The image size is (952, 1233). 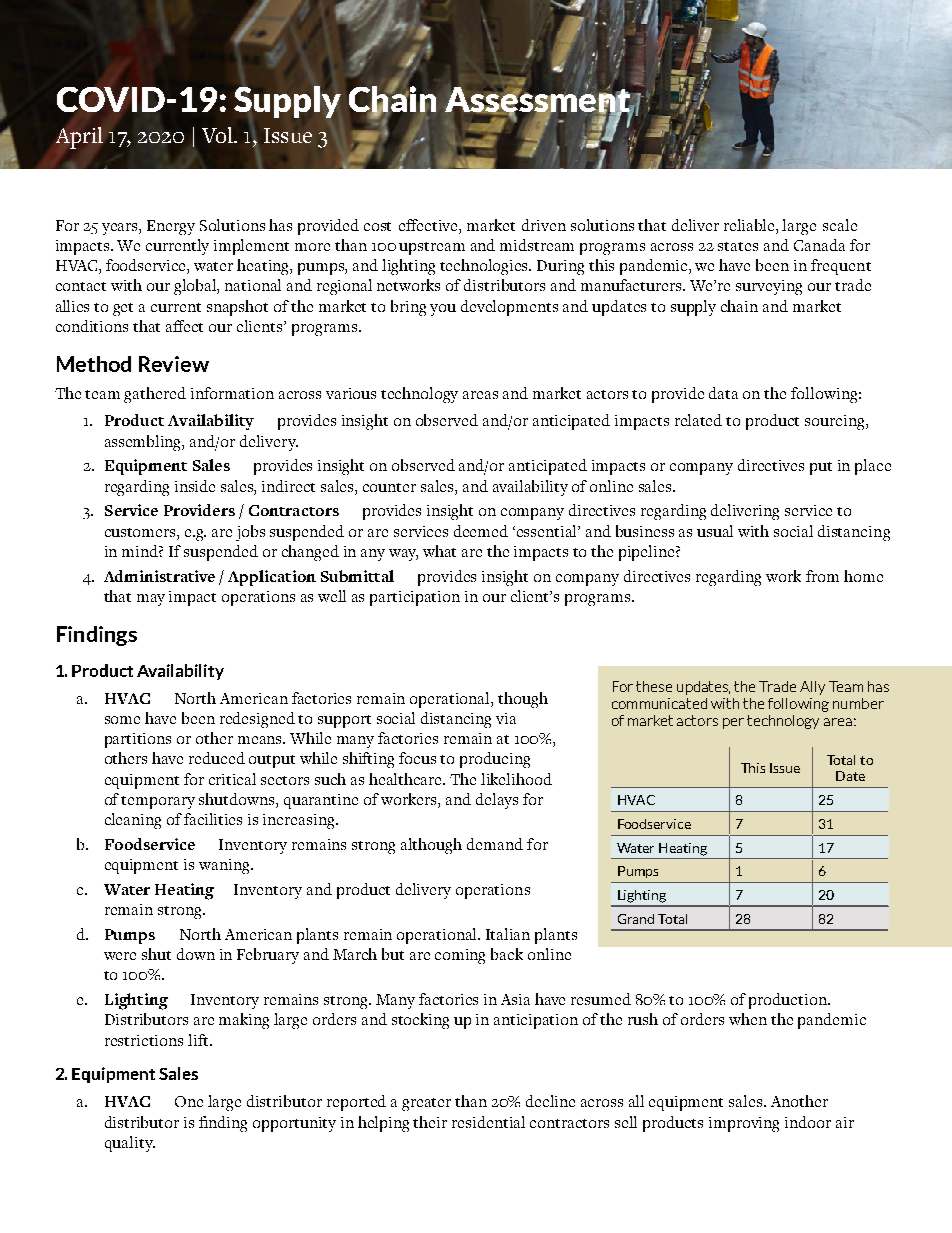 I want to click on reliable, so click(x=750, y=225).
